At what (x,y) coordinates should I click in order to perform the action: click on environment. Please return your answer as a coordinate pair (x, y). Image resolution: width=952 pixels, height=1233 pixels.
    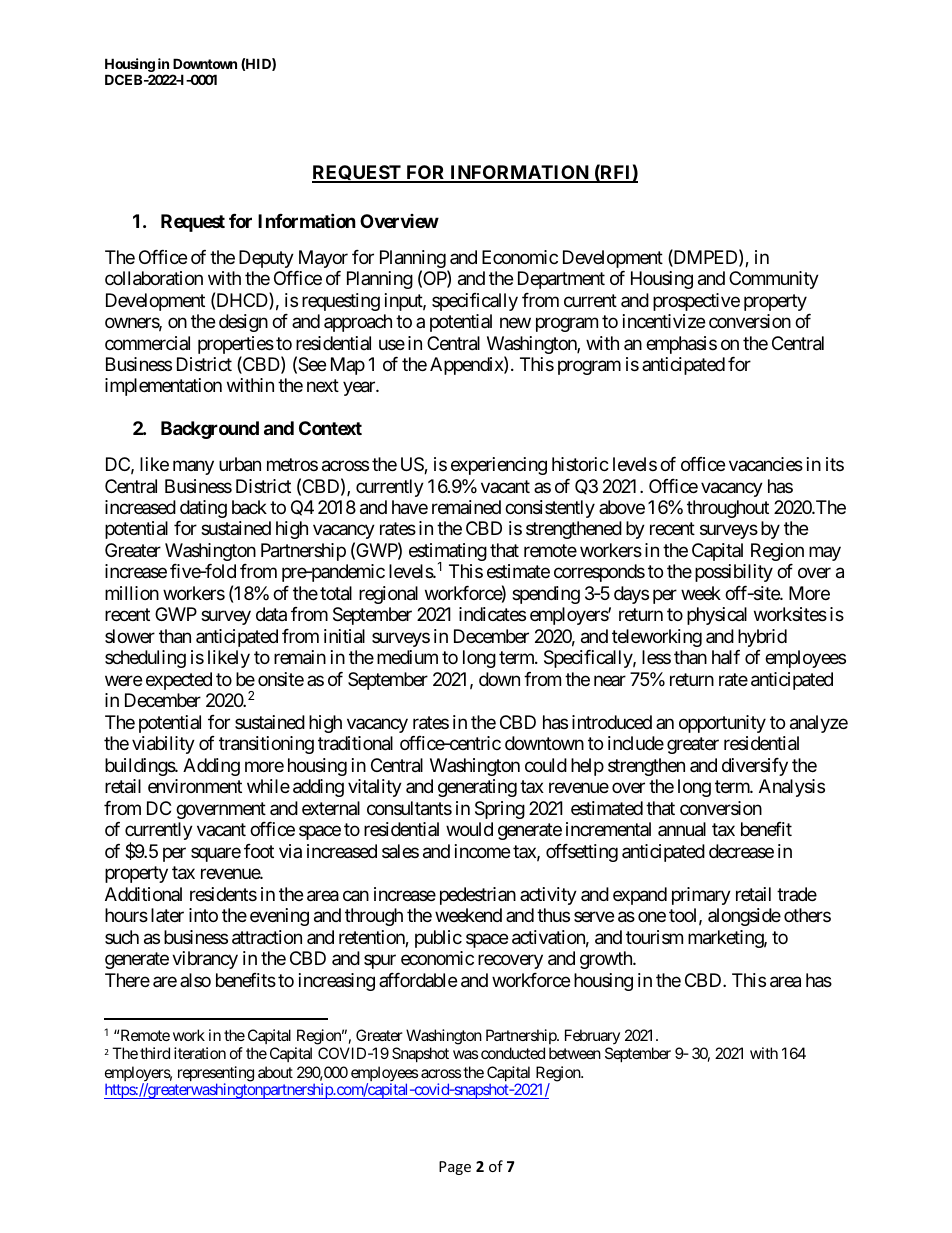
    Looking at the image, I should click on (195, 786).
